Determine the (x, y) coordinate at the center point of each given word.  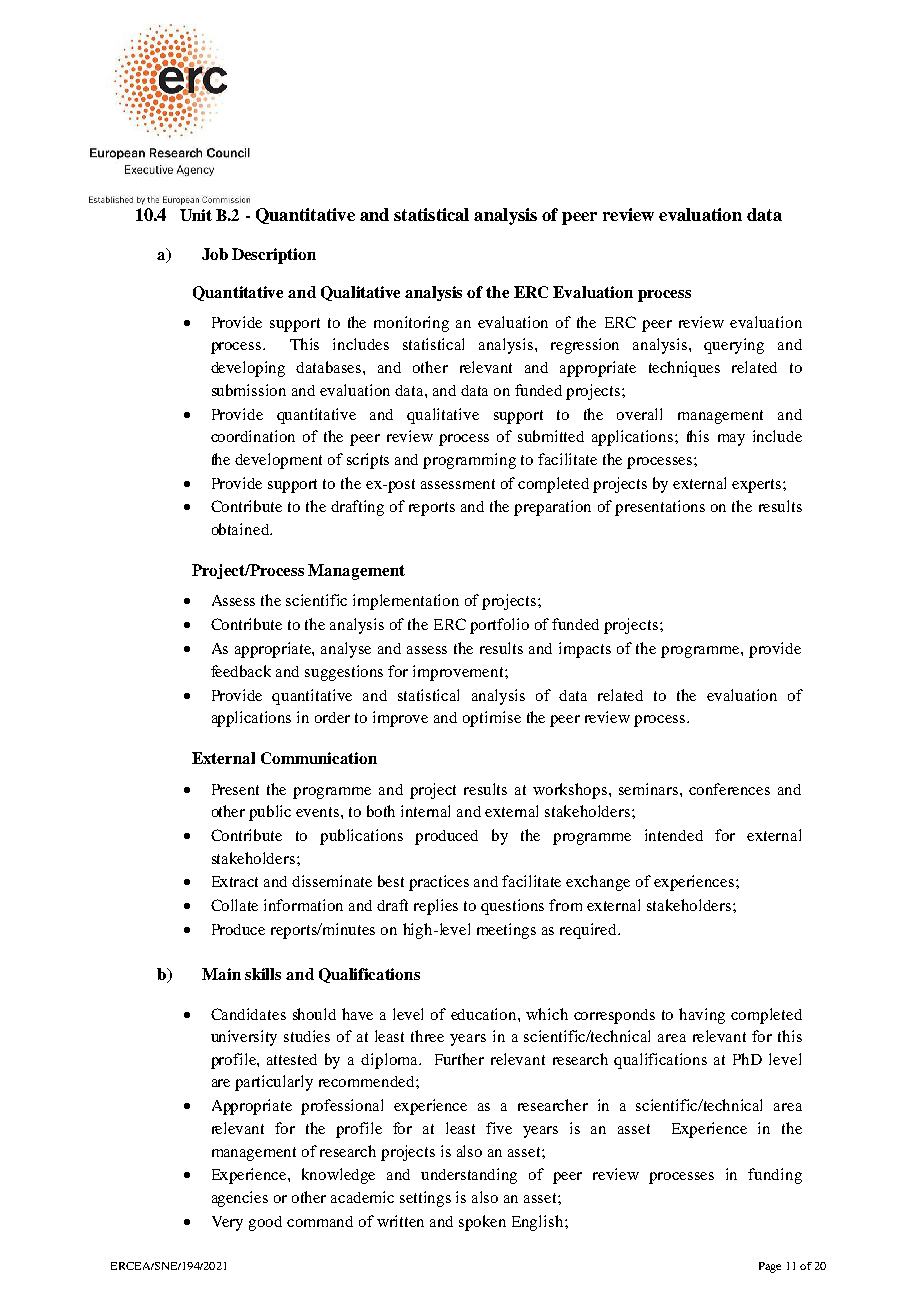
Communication (319, 758)
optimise (492, 719)
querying (734, 346)
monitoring (411, 324)
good (265, 1223)
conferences (729, 789)
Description (274, 256)
